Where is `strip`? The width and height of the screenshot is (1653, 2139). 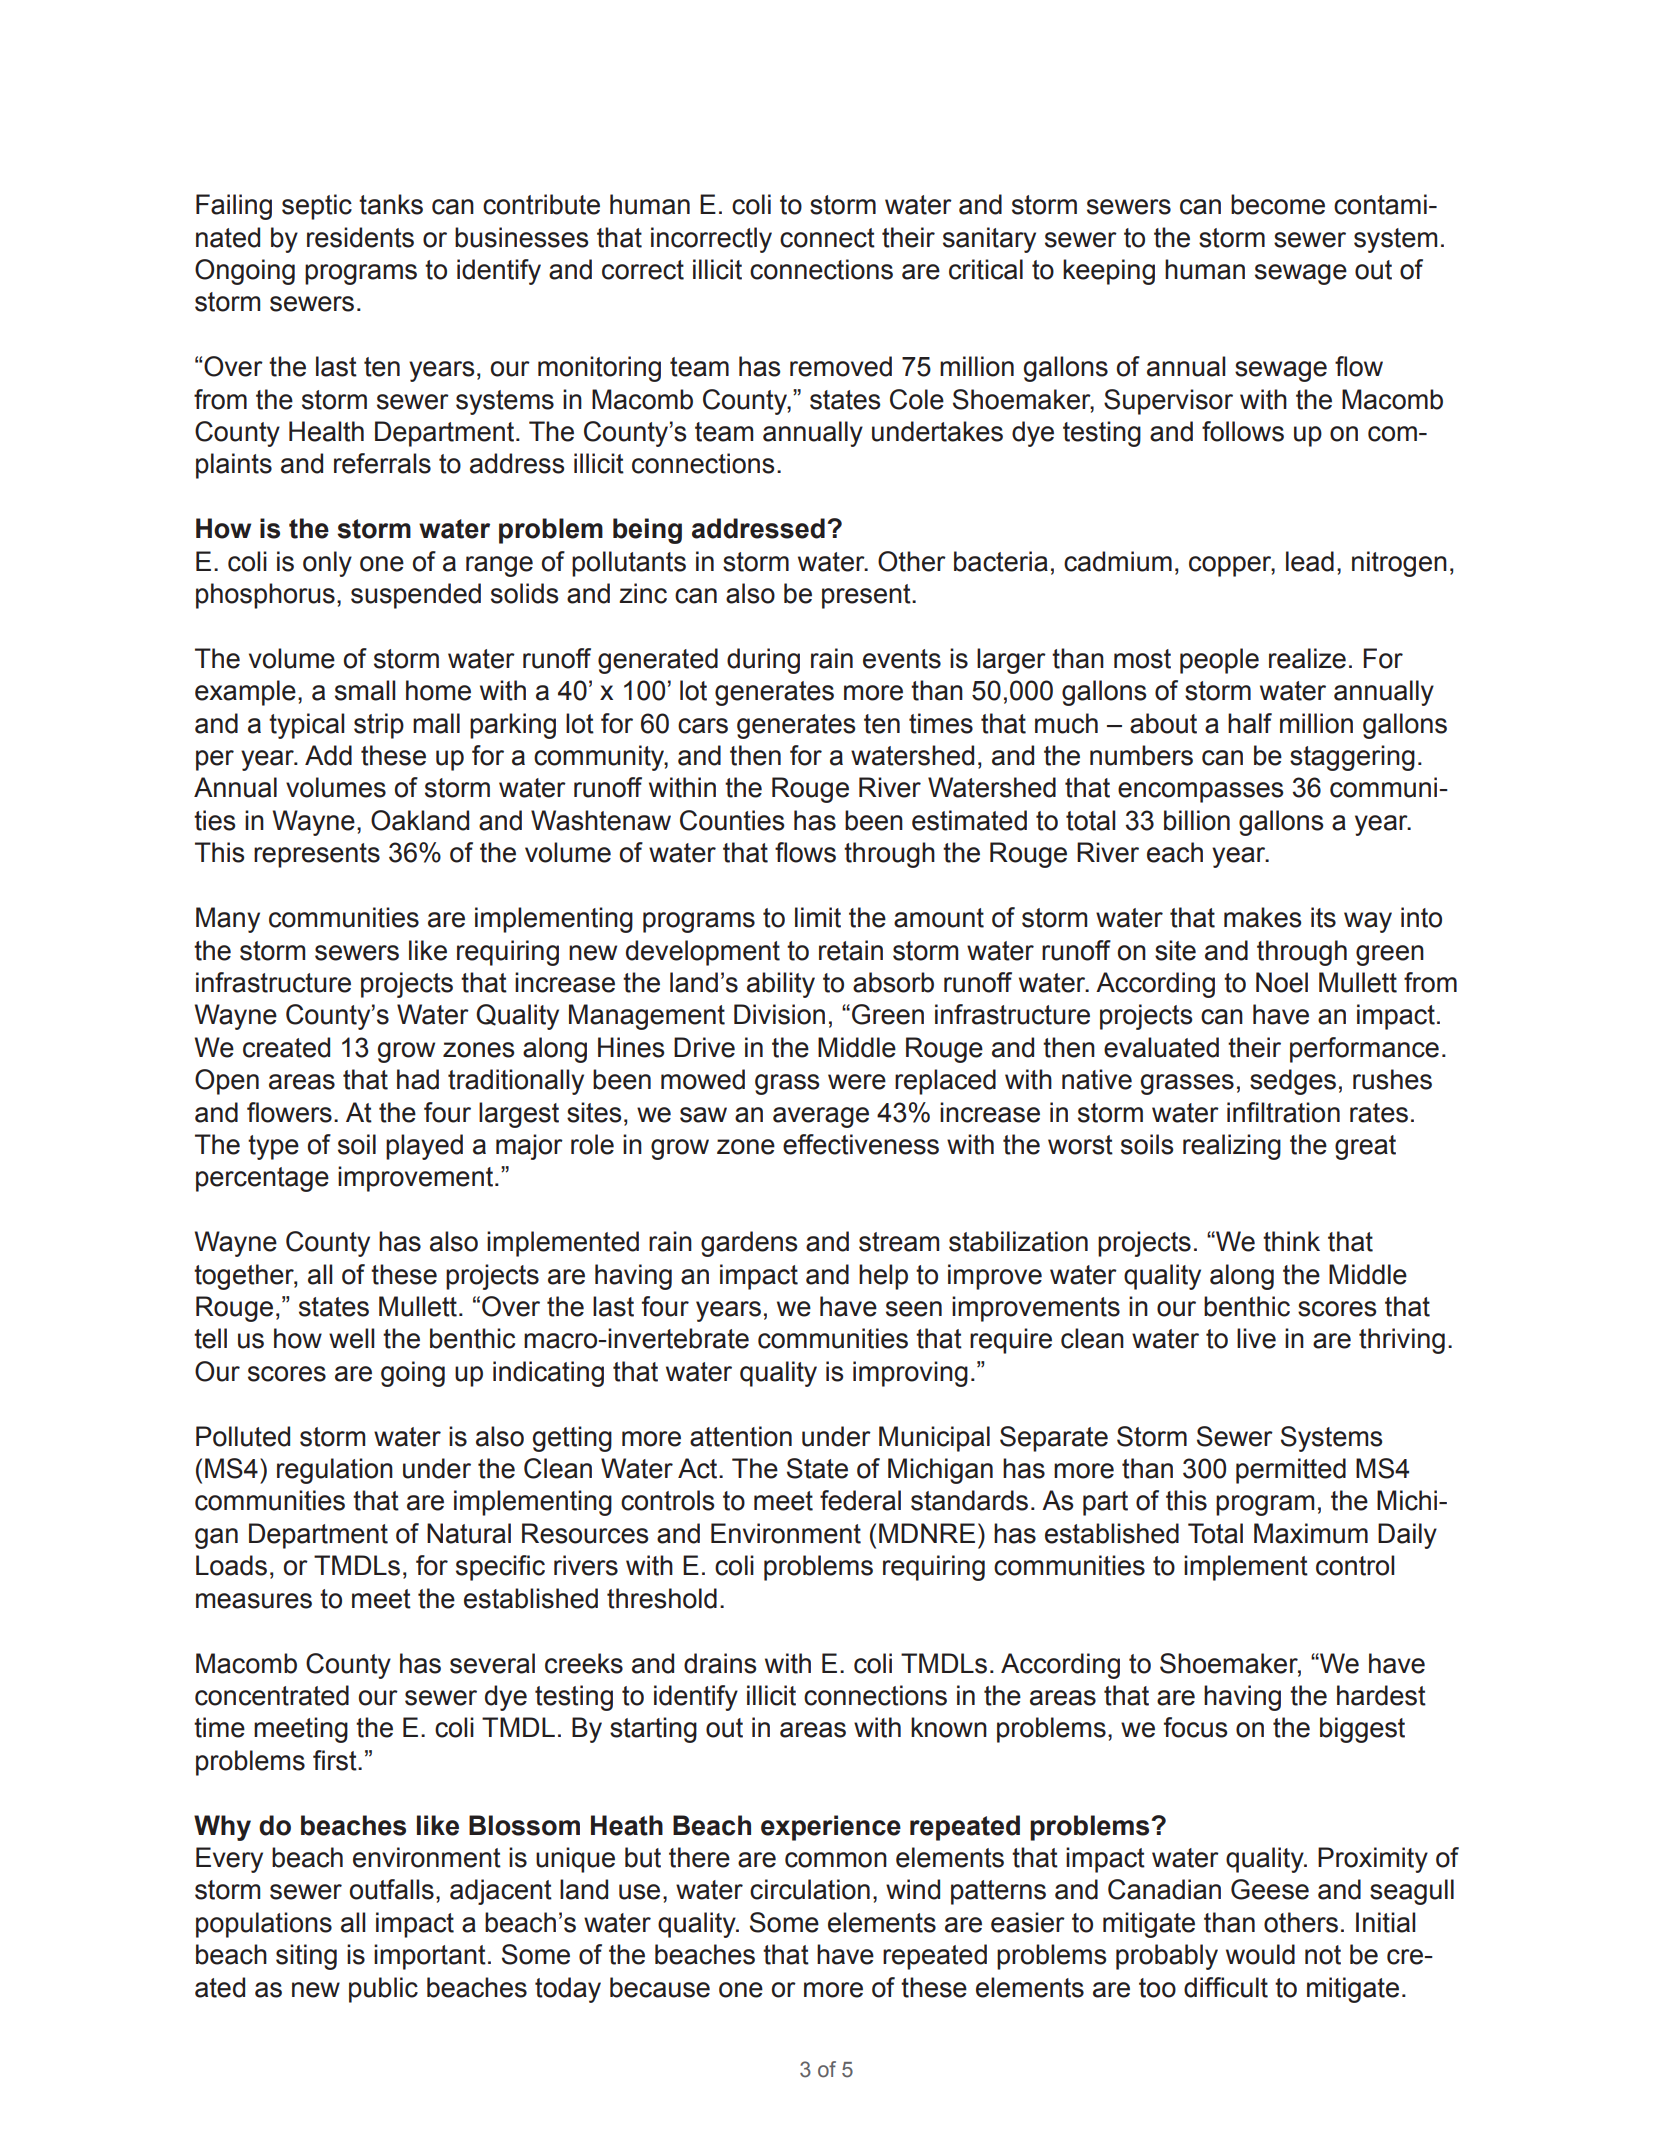
strip is located at coordinates (379, 726).
